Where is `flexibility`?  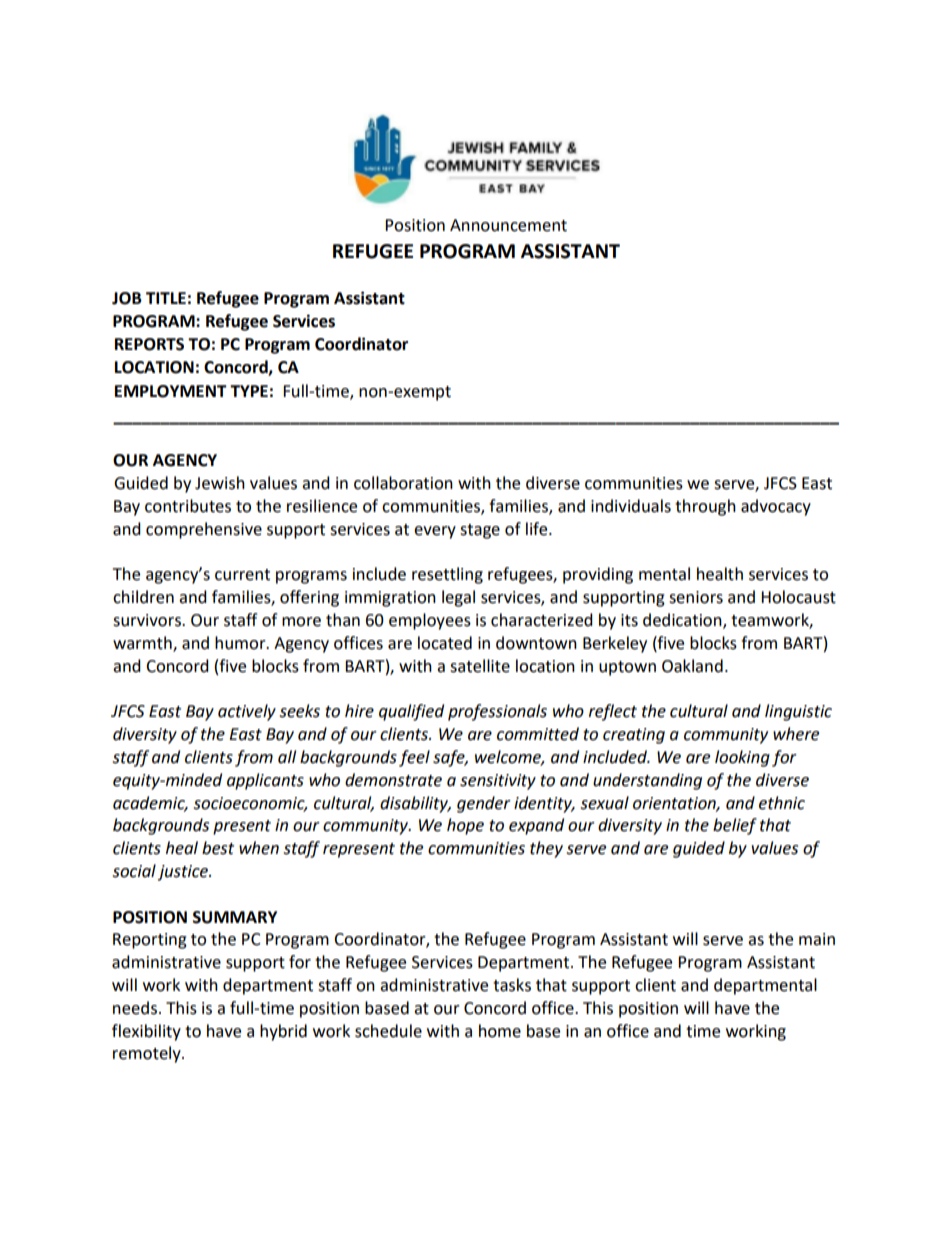
flexibility is located at coordinates (146, 1032).
